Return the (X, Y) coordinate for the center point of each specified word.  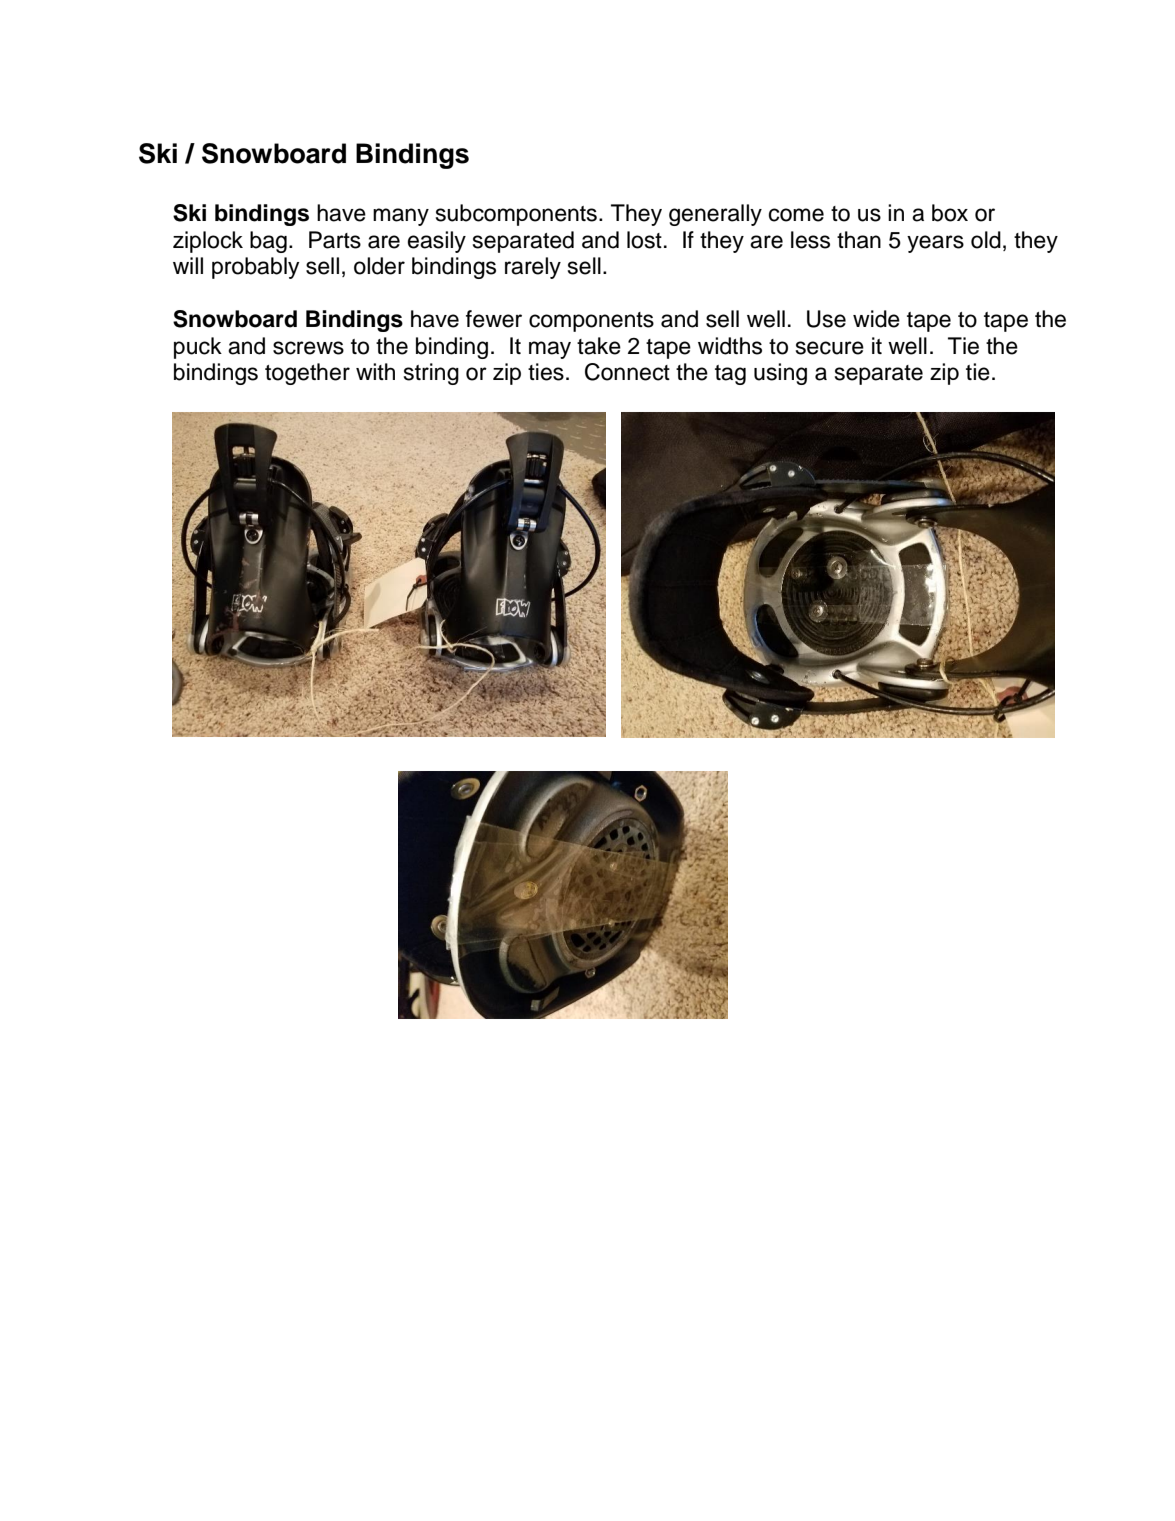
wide (876, 319)
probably (255, 268)
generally (715, 215)
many (401, 217)
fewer (494, 319)
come (796, 215)
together (307, 374)
